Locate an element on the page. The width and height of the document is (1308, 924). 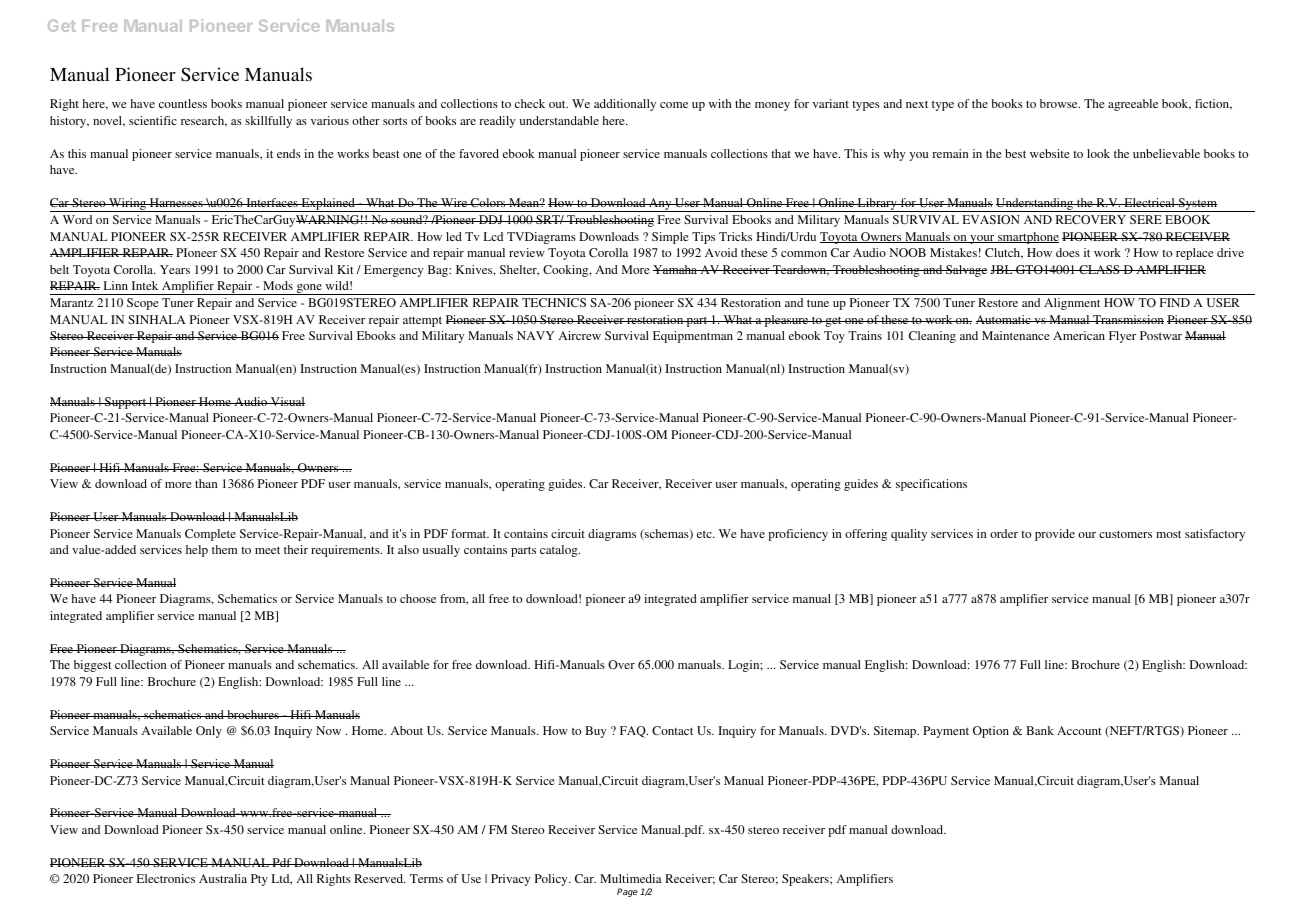
Aircrew is located at coordinates (580, 335).
